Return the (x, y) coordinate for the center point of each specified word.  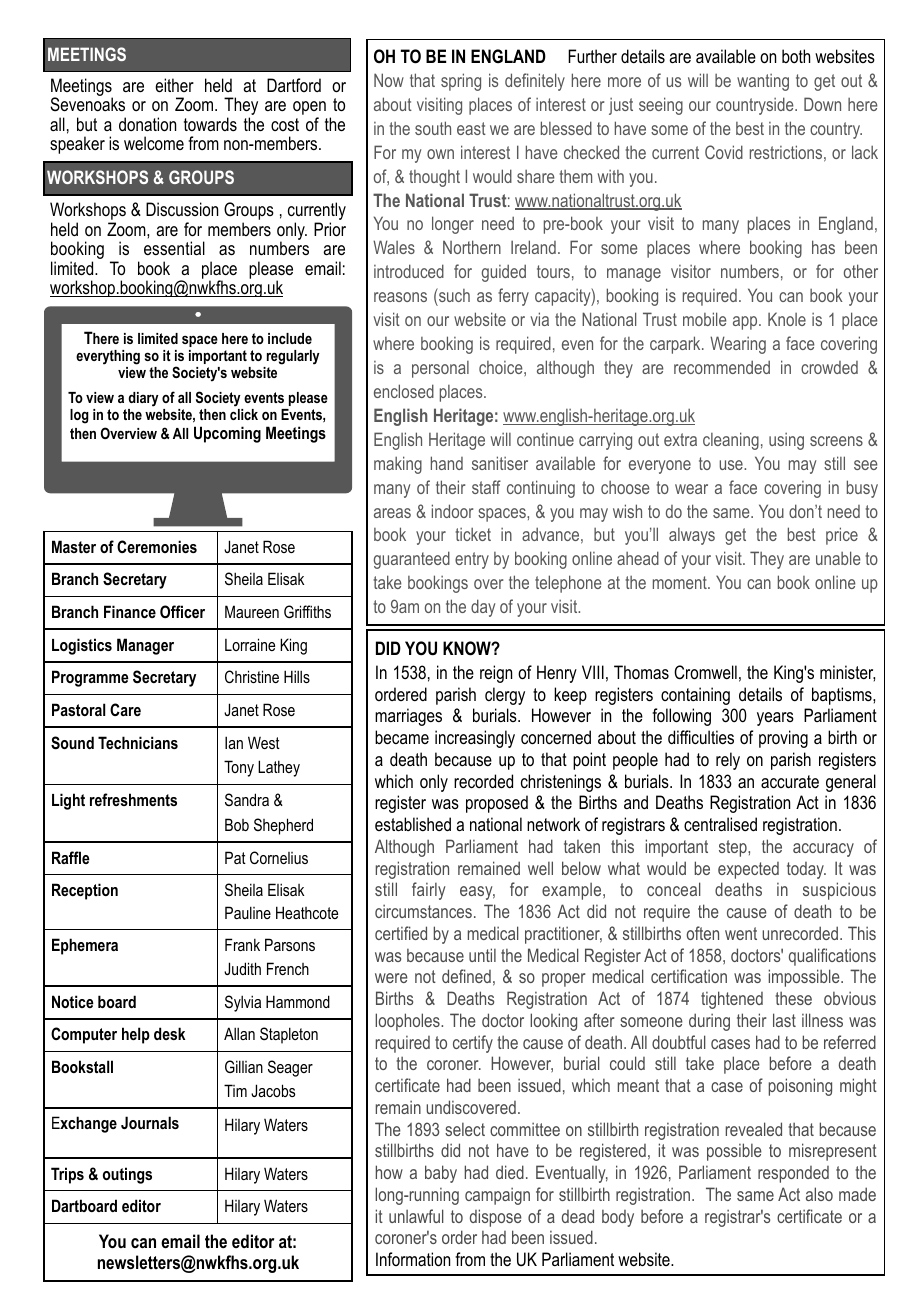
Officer (182, 611)
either (174, 85)
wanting (763, 82)
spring (461, 82)
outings (127, 1175)
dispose (496, 1218)
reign (496, 674)
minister (847, 673)
